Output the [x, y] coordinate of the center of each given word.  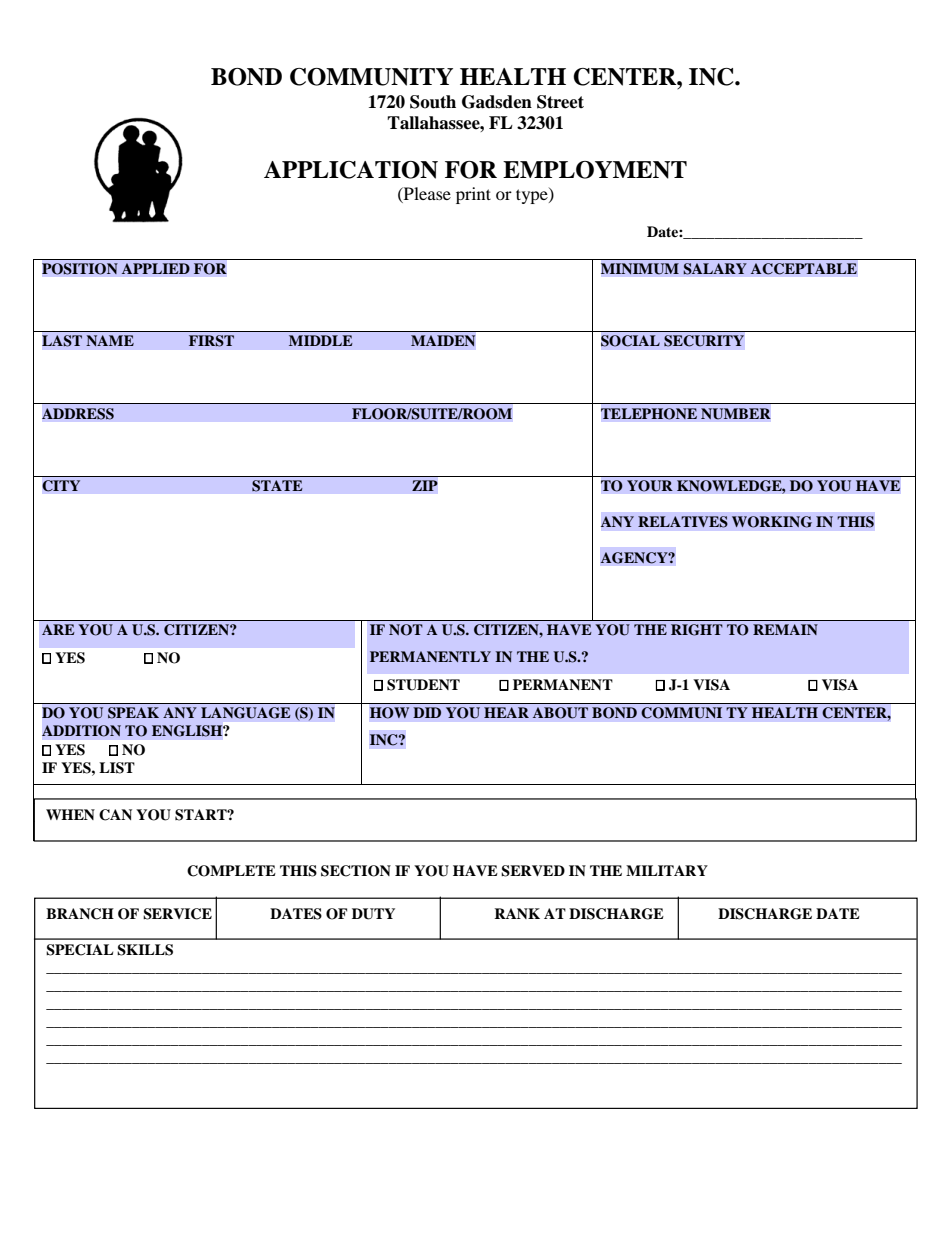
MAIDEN [443, 340]
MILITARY [667, 870]
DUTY [373, 914]
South [433, 102]
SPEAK [133, 713]
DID [427, 712]
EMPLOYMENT [595, 170]
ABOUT [560, 713]
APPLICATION [351, 170]
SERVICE [177, 914]
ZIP [425, 485]
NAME [110, 340]
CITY [61, 486]
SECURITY [704, 341]
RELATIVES [683, 522]
